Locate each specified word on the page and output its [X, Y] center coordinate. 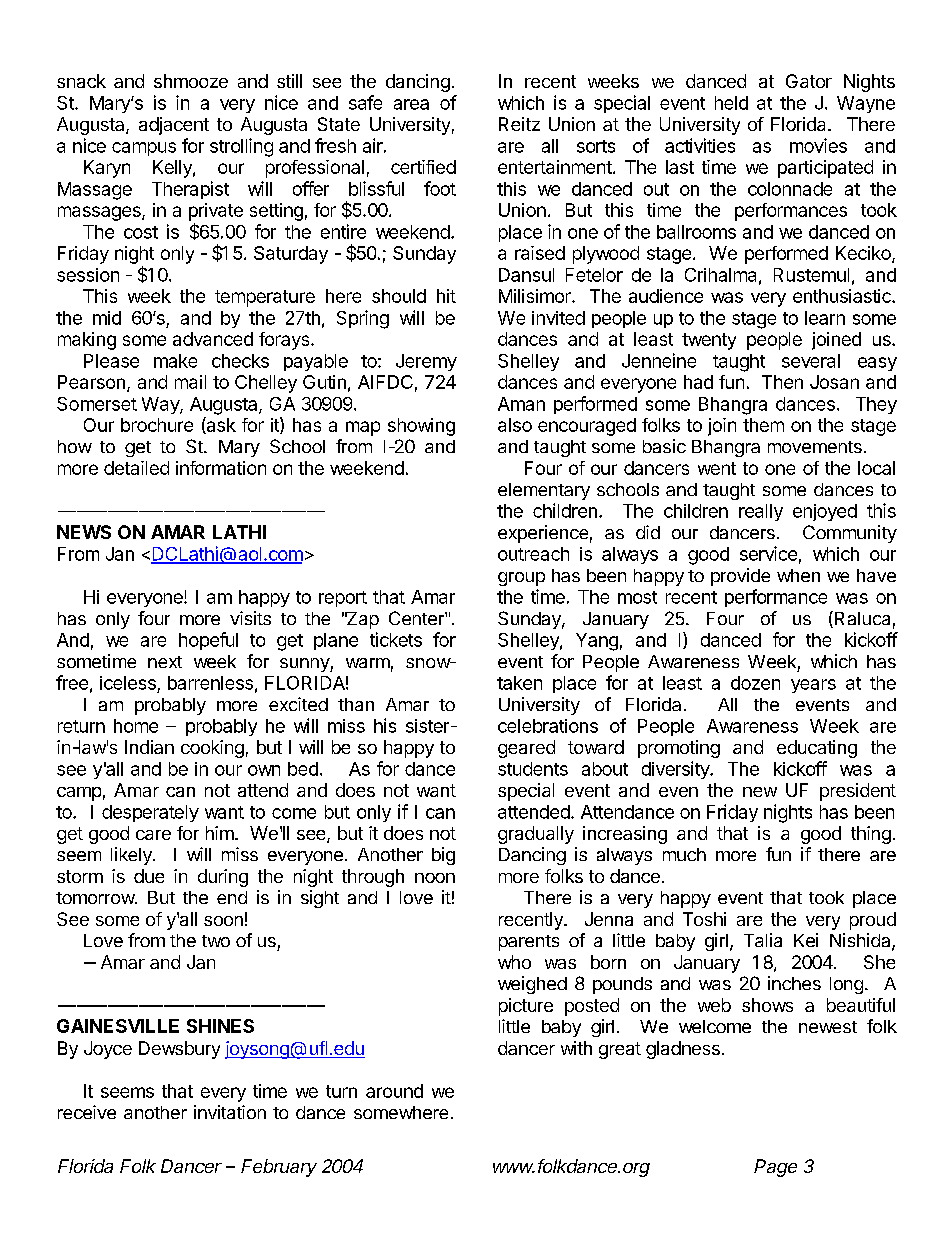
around [394, 1091]
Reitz [519, 124]
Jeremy [426, 362]
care [153, 835]
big [443, 856]
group [521, 579]
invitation [230, 1112]
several [811, 361]
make [175, 361]
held [731, 103]
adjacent [174, 126]
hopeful [208, 641]
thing [871, 835]
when [798, 575]
